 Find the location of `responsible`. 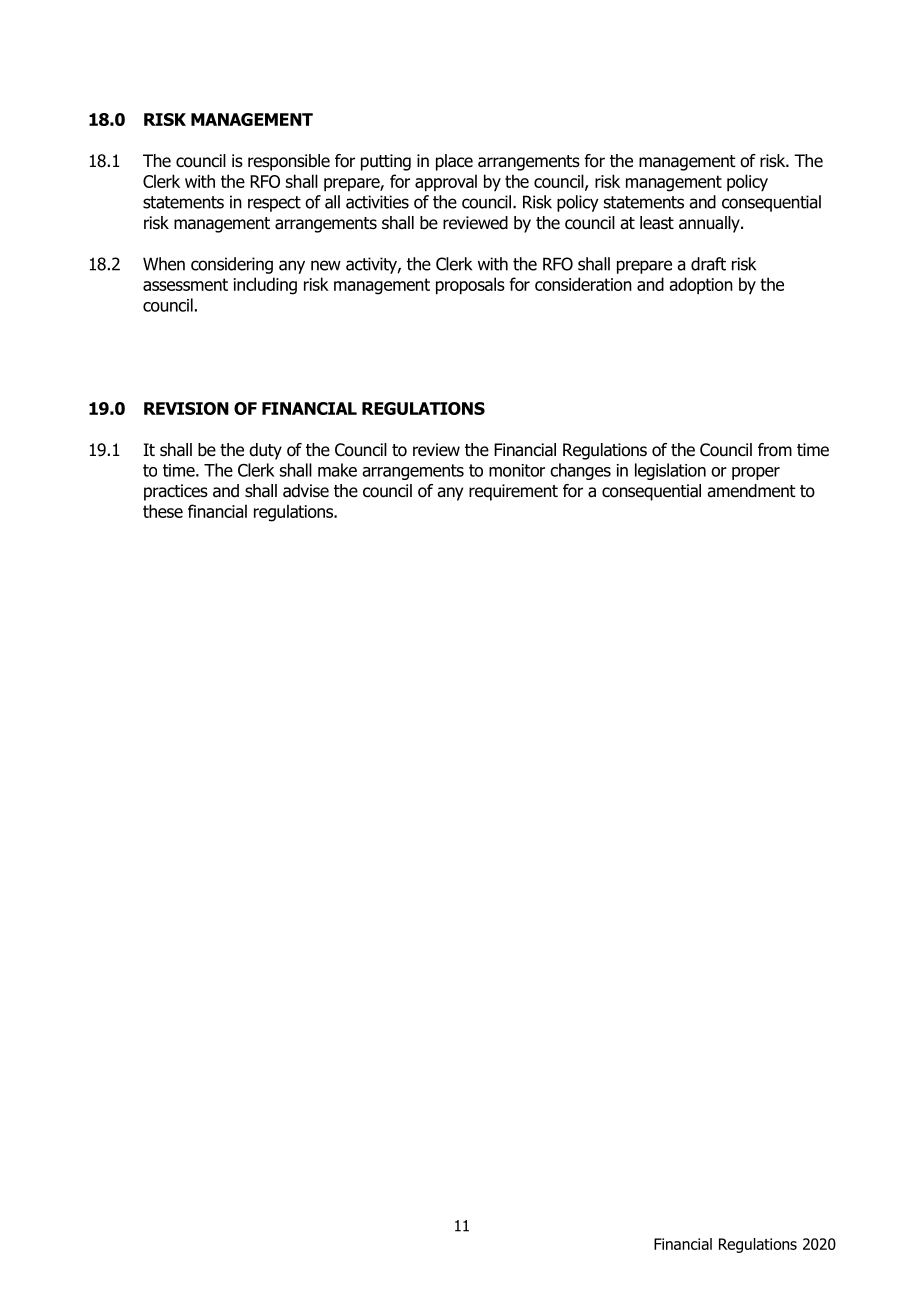

responsible is located at coordinates (289, 162).
